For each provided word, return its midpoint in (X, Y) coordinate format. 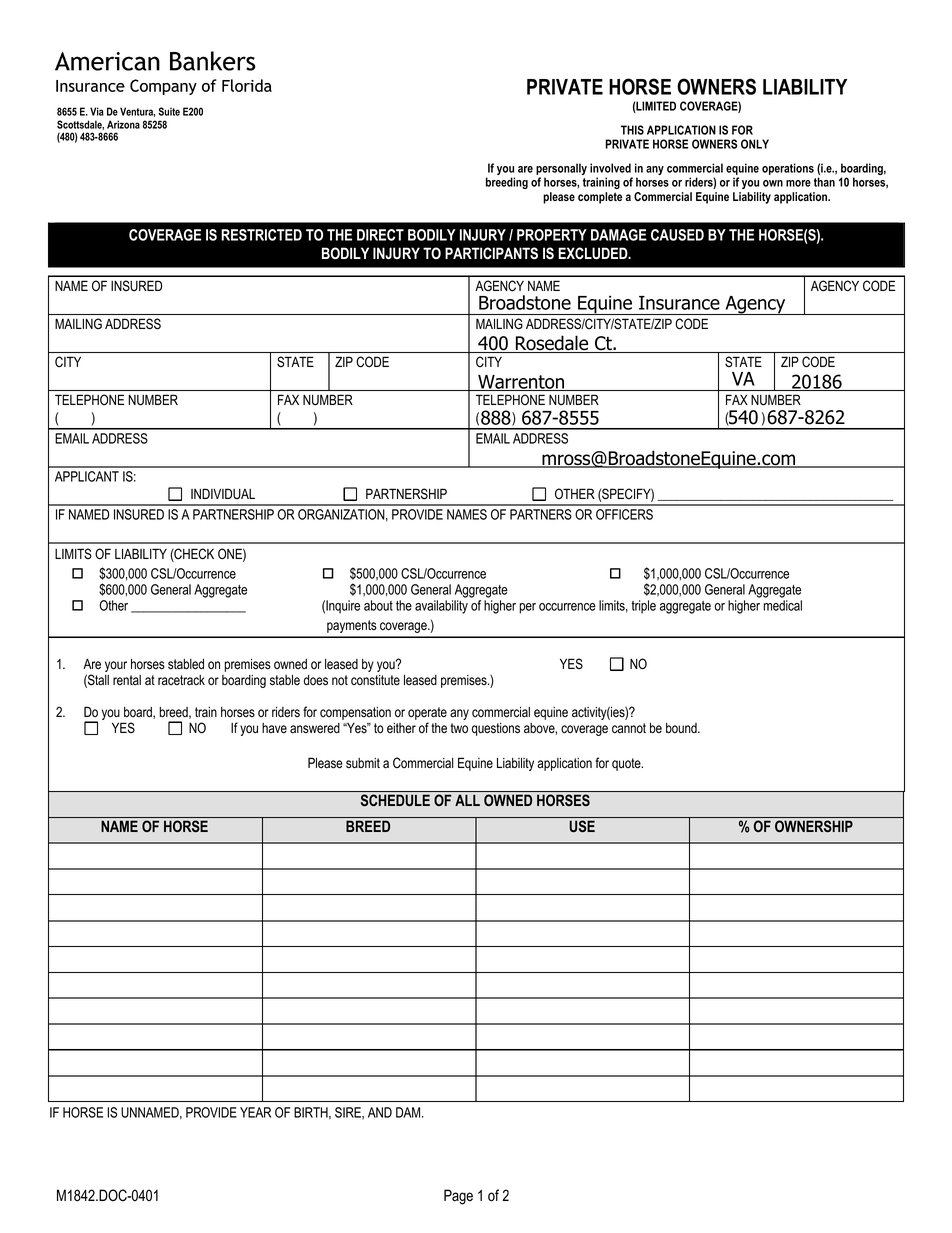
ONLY (755, 144)
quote (627, 764)
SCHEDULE (395, 800)
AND (380, 1112)
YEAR (255, 1112)
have (274, 728)
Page (458, 1197)
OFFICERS (624, 514)
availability (441, 607)
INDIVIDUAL (223, 493)
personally (561, 170)
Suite (169, 111)
